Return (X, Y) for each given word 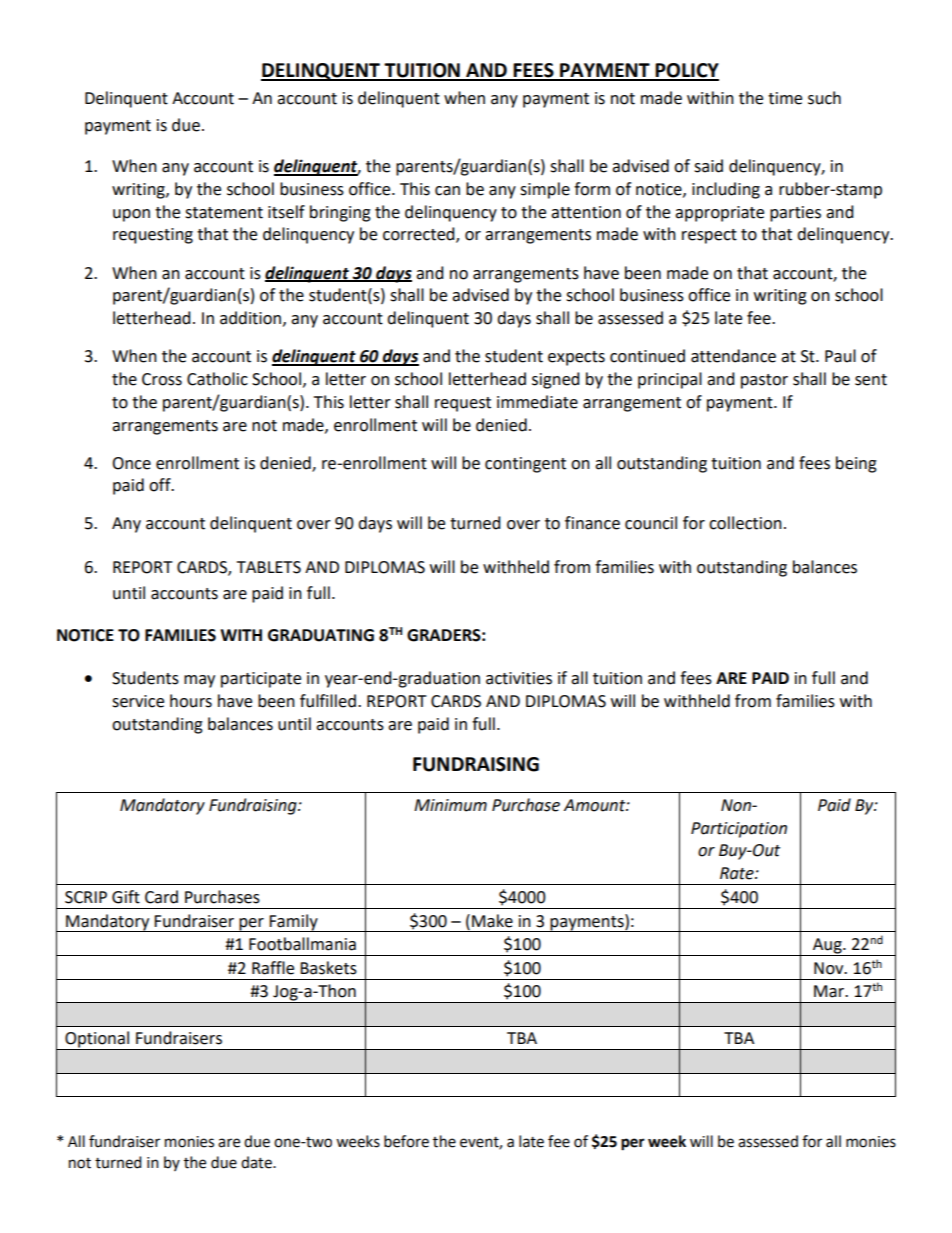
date (257, 1162)
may (199, 681)
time (785, 98)
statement (224, 213)
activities (519, 678)
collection (745, 523)
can (447, 191)
